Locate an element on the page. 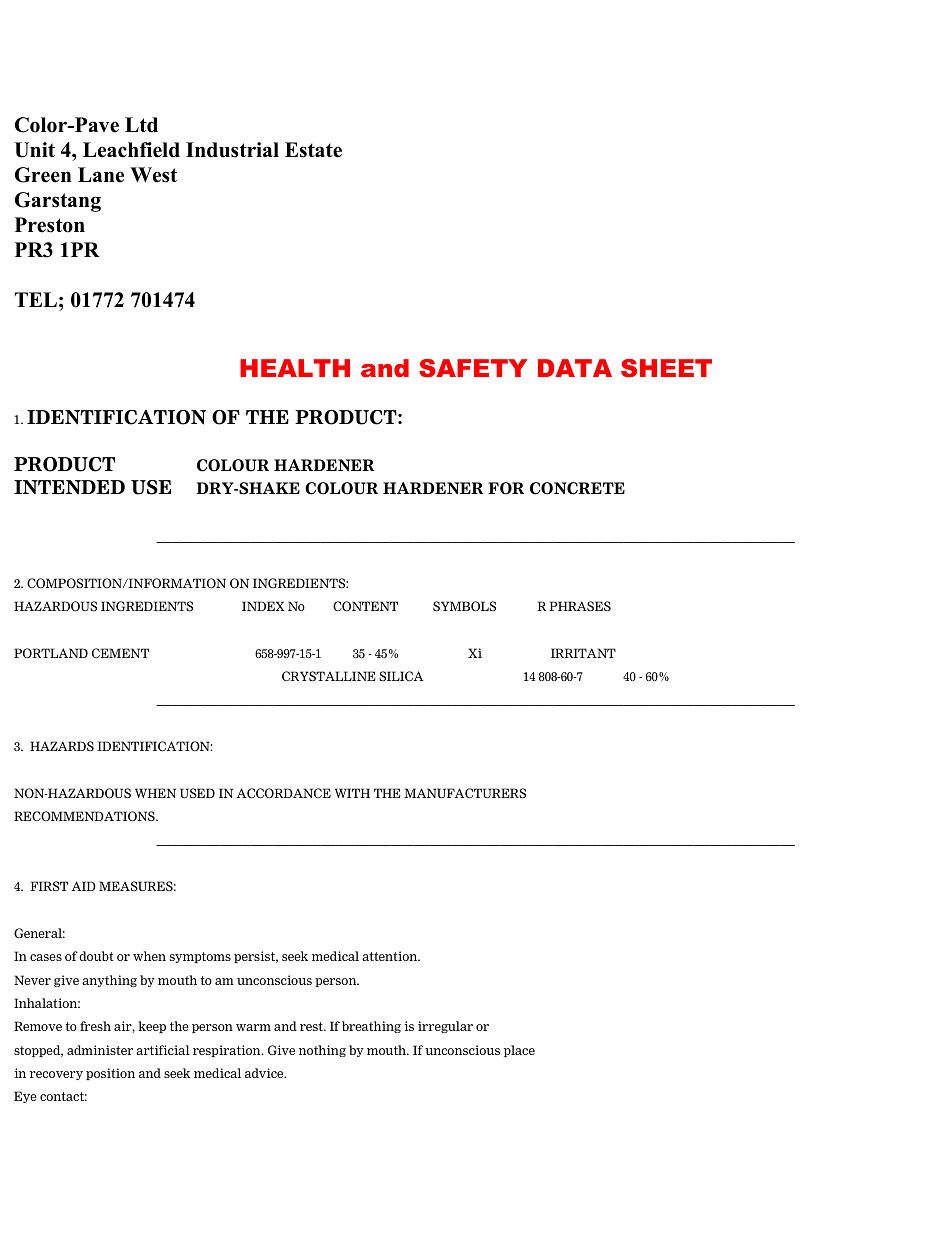 This image has height=1233, width=952. nothing is located at coordinates (322, 1051).
